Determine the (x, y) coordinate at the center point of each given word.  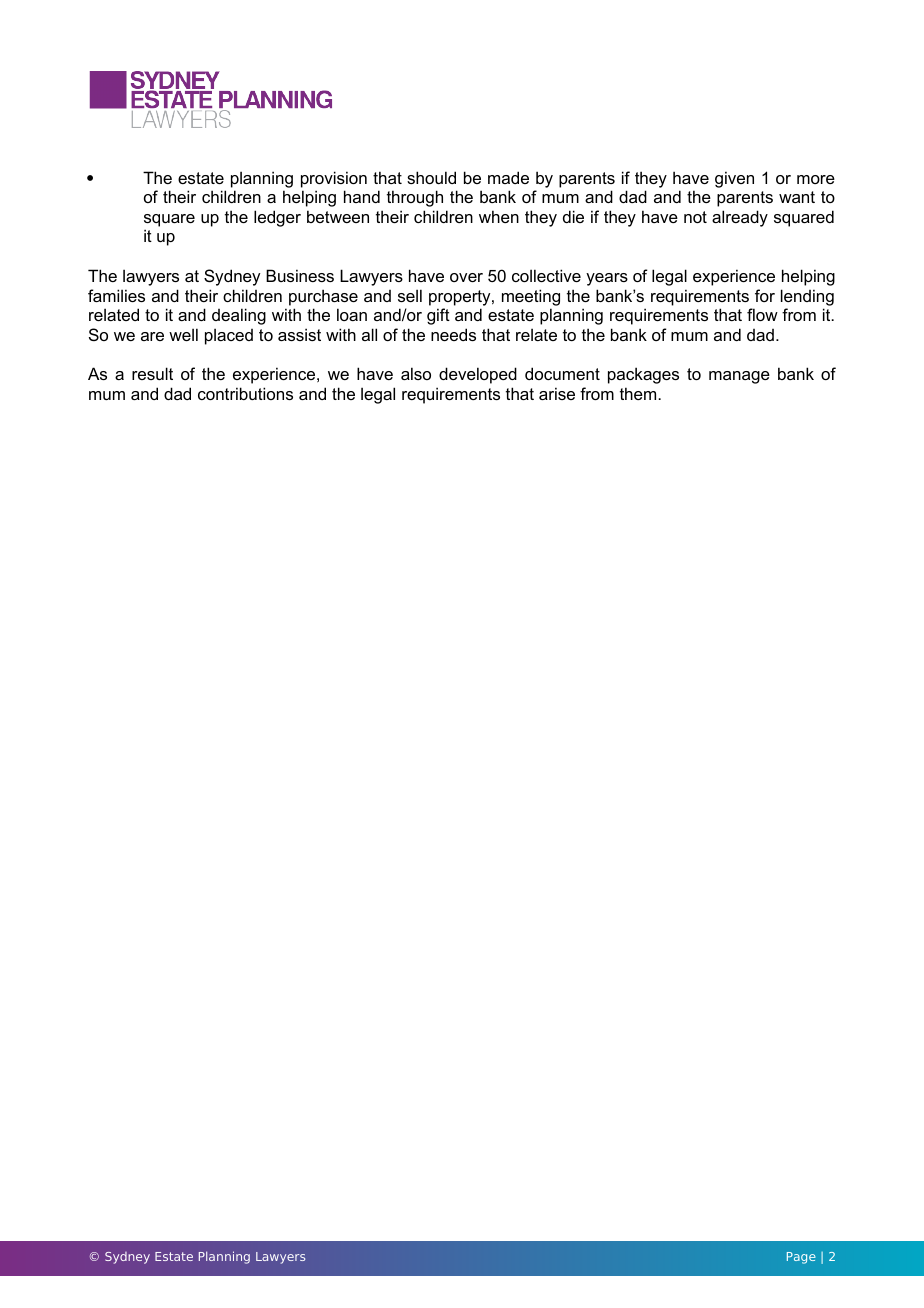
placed (229, 336)
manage (739, 377)
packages (643, 375)
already (740, 218)
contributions (245, 393)
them (639, 393)
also (416, 373)
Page (801, 1258)
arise (557, 393)
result (152, 373)
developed (478, 375)
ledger (277, 218)
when (499, 216)
